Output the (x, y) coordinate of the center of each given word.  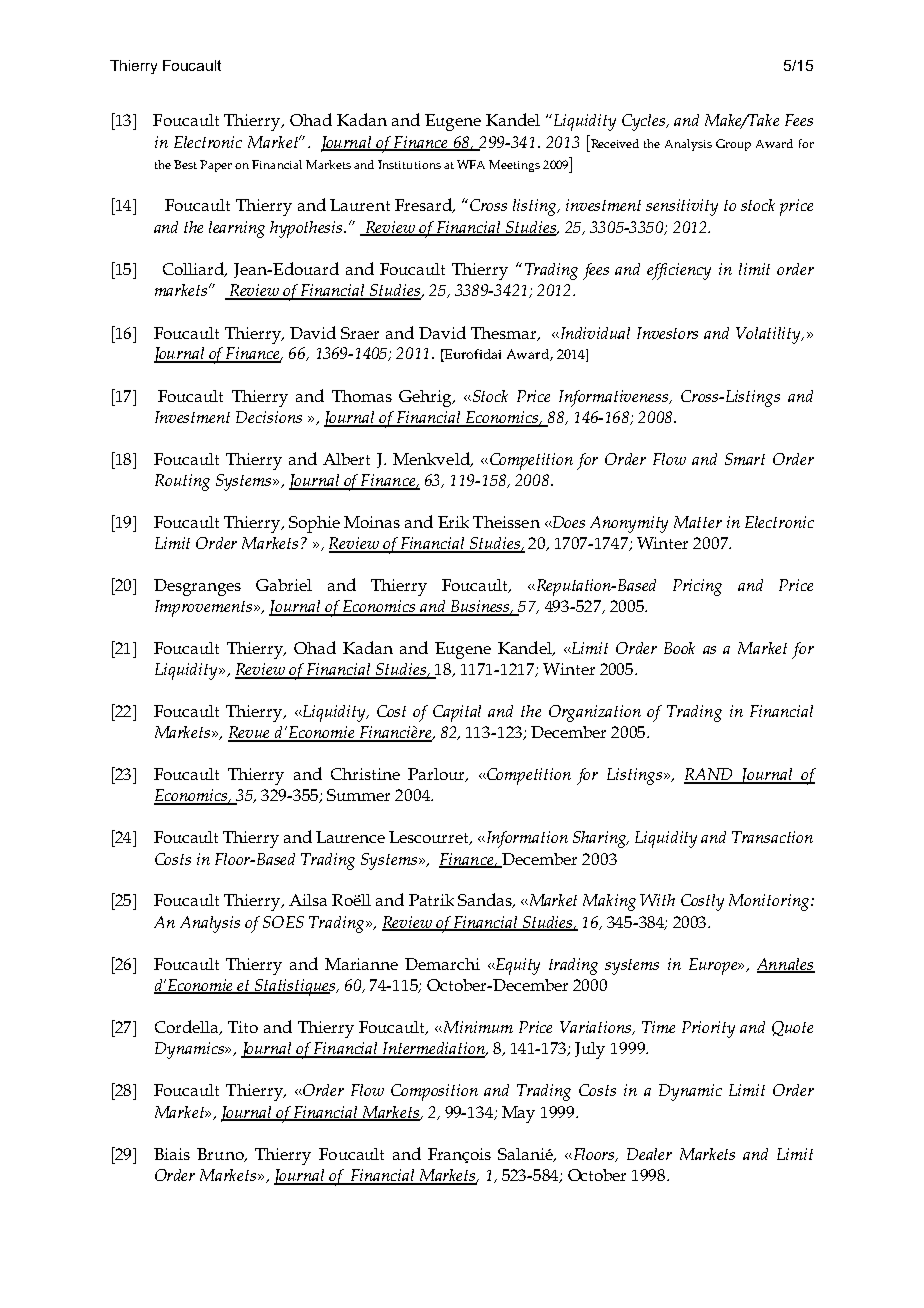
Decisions (269, 417)
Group (733, 145)
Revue (250, 733)
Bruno (221, 1155)
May (518, 1114)
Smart (745, 459)
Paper (216, 166)
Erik (453, 522)
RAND (710, 775)
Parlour (437, 775)
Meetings (514, 166)
